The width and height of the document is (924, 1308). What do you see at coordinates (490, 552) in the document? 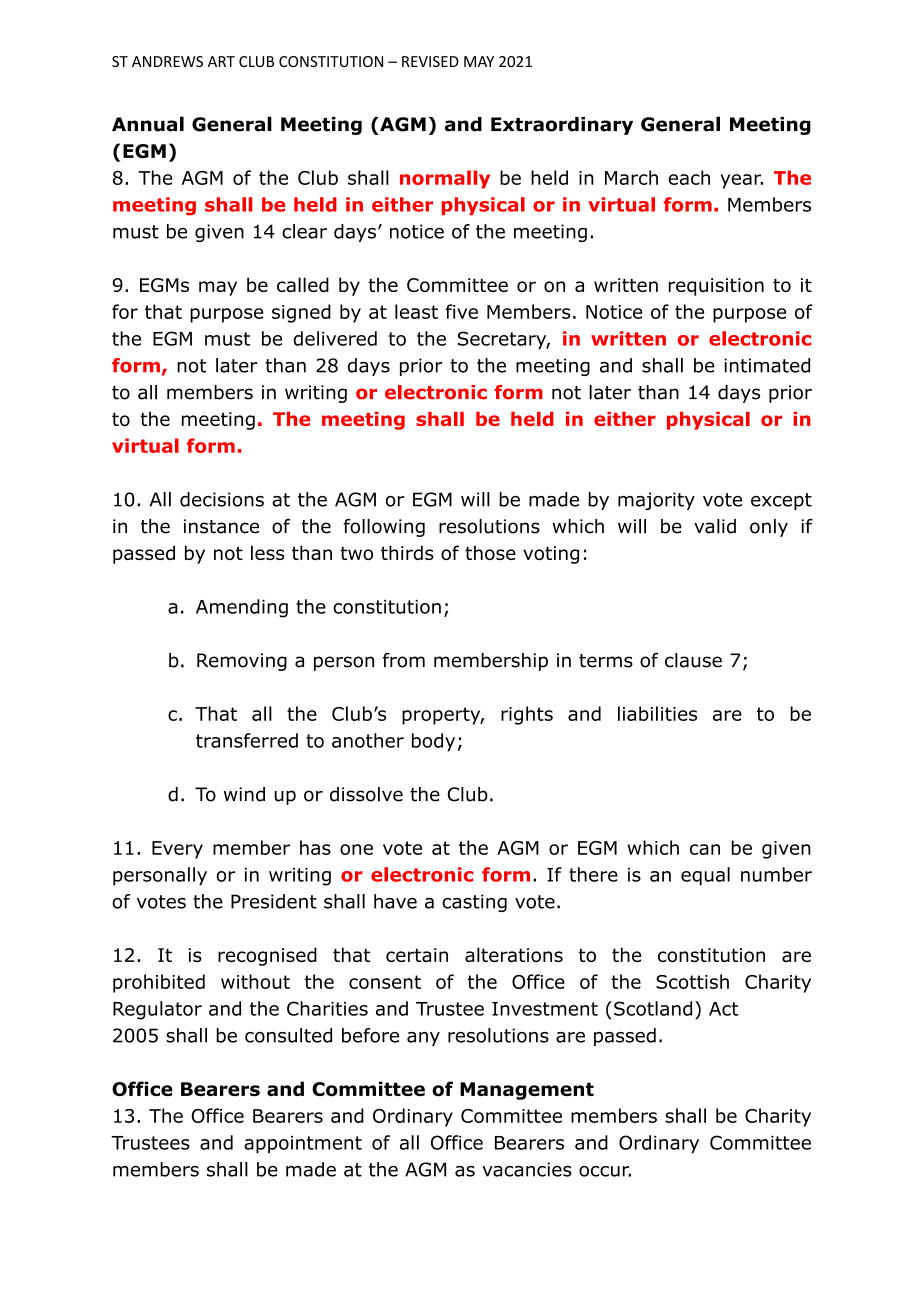
I see `those` at bounding box center [490, 552].
